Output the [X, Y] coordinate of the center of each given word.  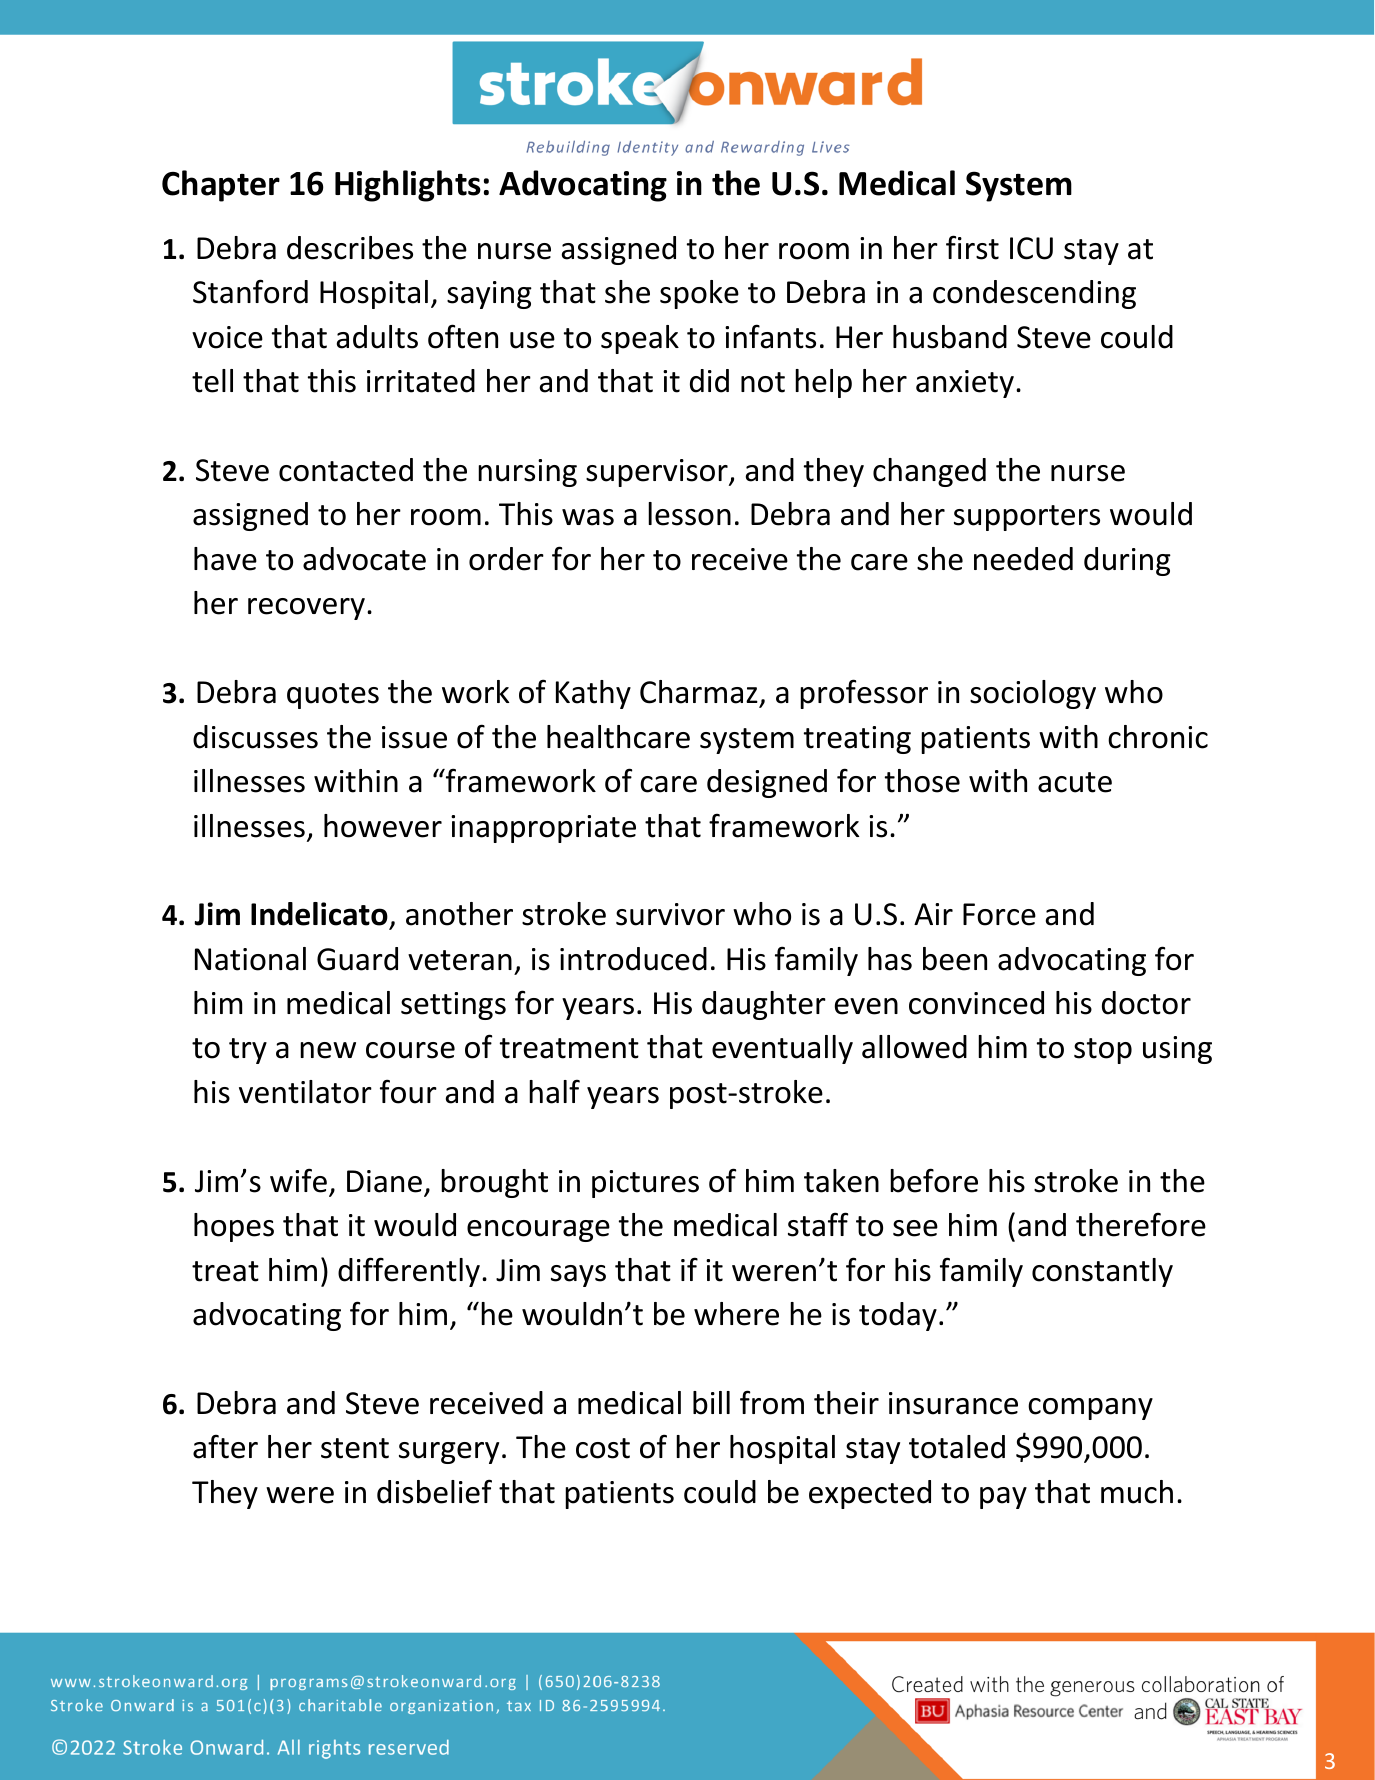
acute [1075, 782]
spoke [699, 294]
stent [355, 1448]
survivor [670, 914]
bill [711, 1403]
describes [350, 248]
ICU [1031, 248]
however [383, 826]
